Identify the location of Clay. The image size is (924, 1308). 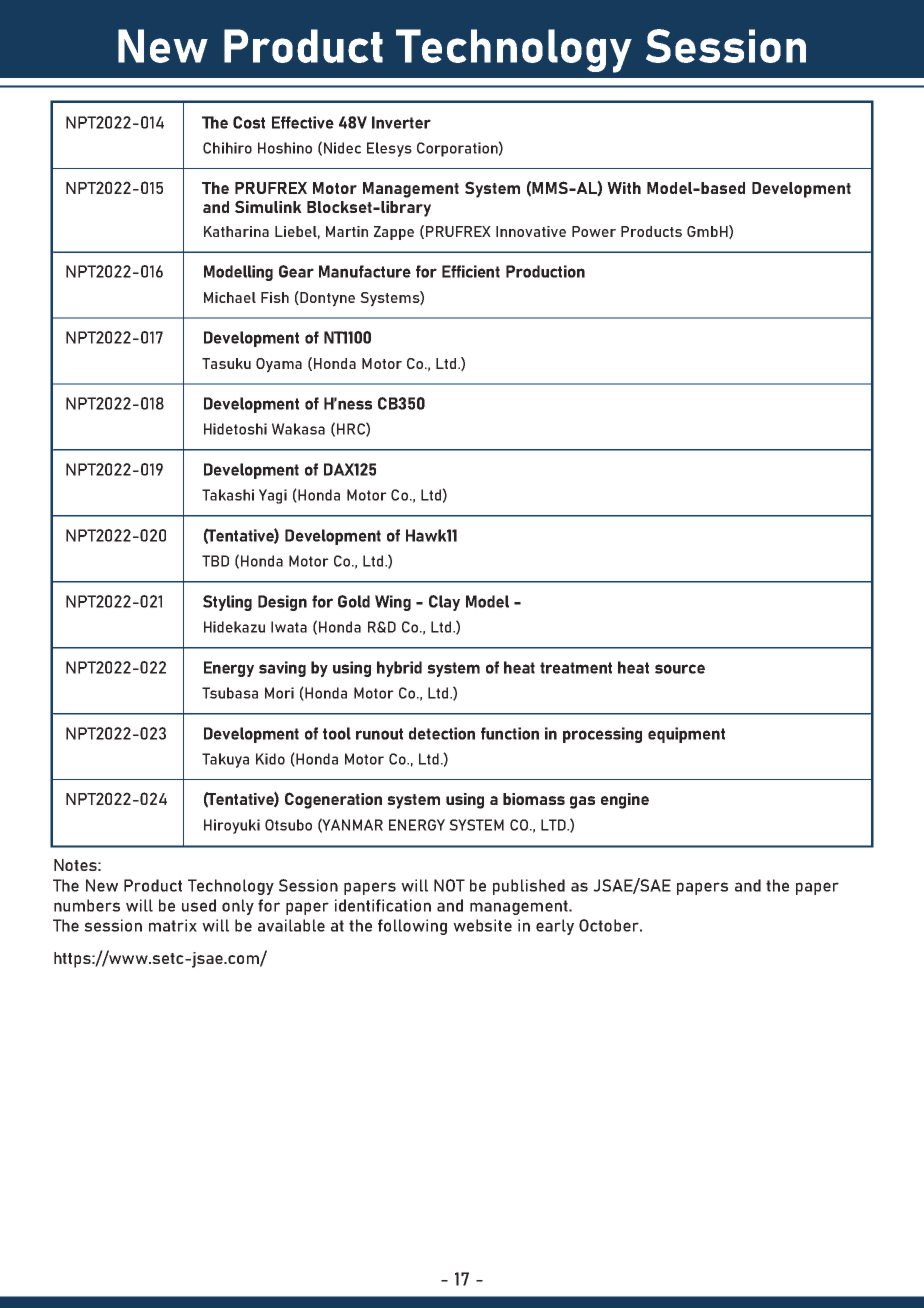
(444, 603).
